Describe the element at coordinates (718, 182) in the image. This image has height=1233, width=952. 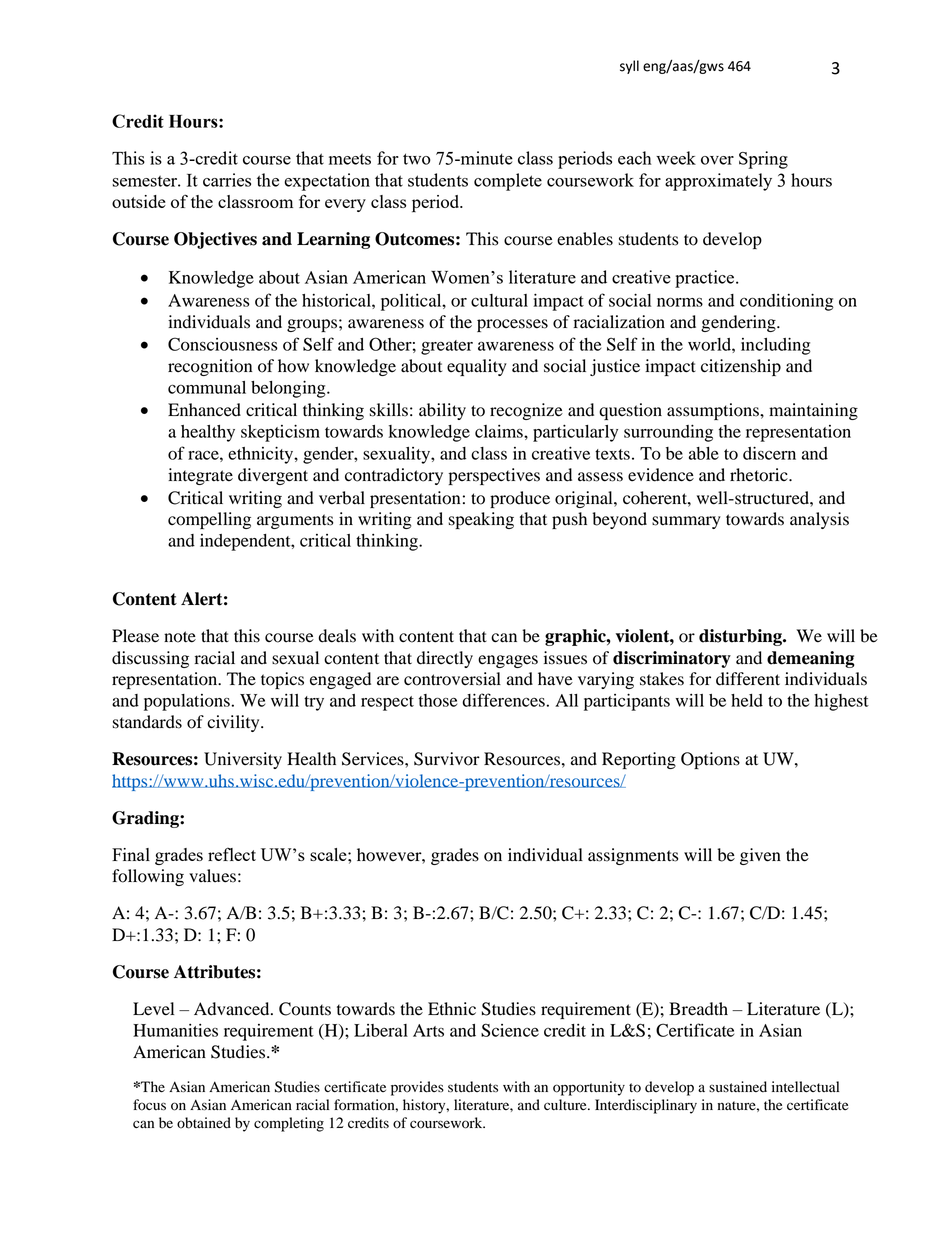
I see `approximately` at that location.
